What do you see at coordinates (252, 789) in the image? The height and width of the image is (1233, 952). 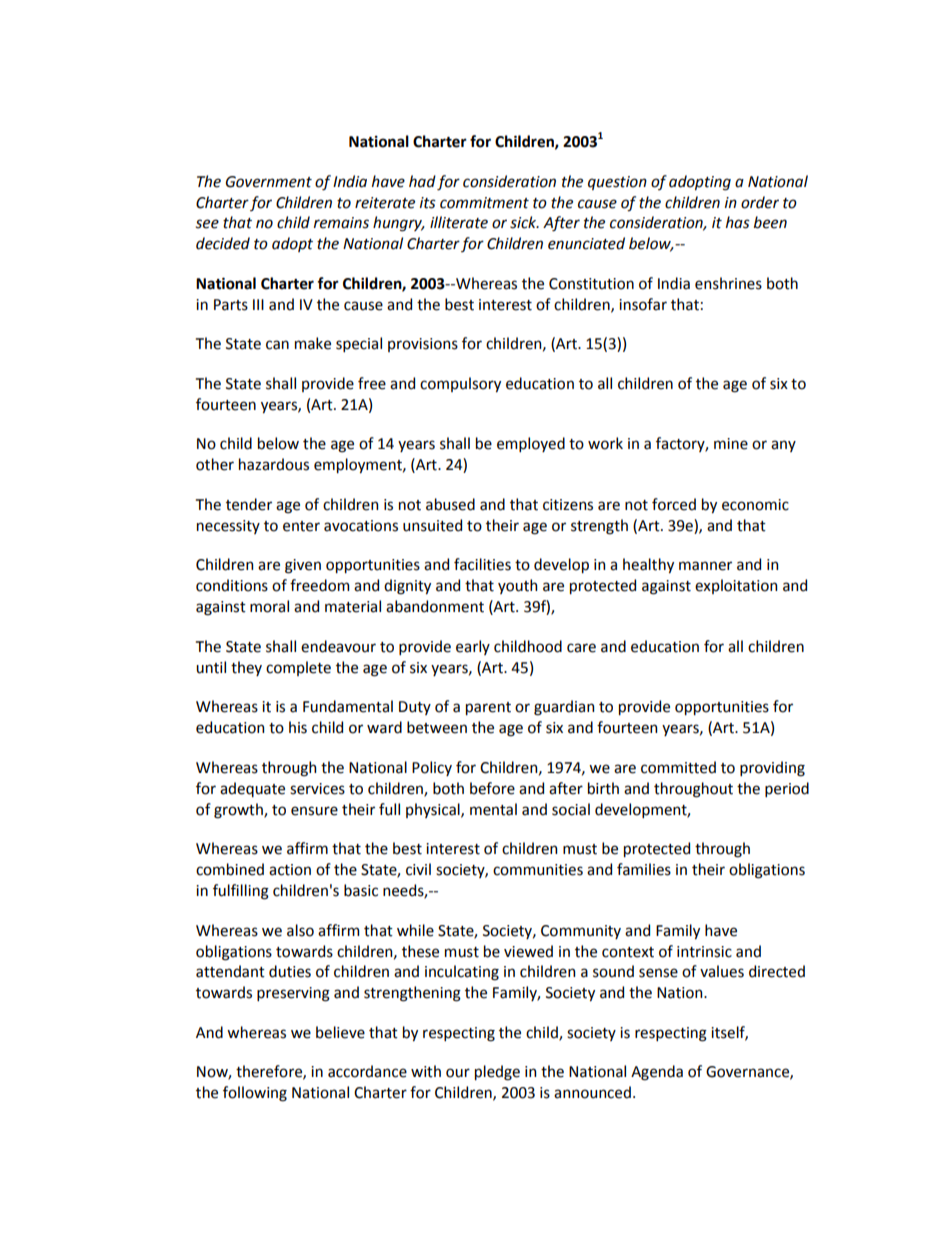 I see `adequate` at bounding box center [252, 789].
